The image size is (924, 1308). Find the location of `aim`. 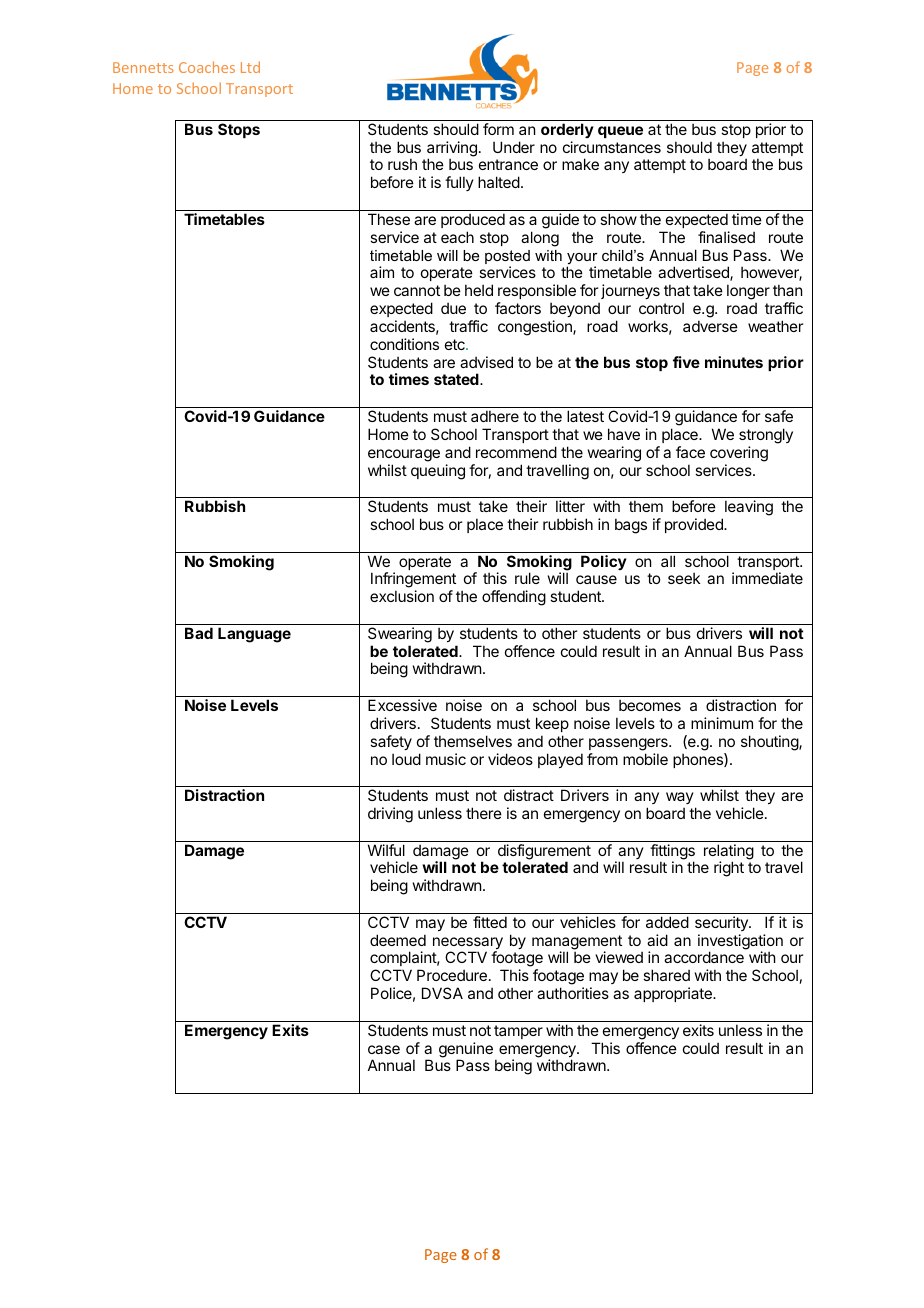

aim is located at coordinates (382, 272).
